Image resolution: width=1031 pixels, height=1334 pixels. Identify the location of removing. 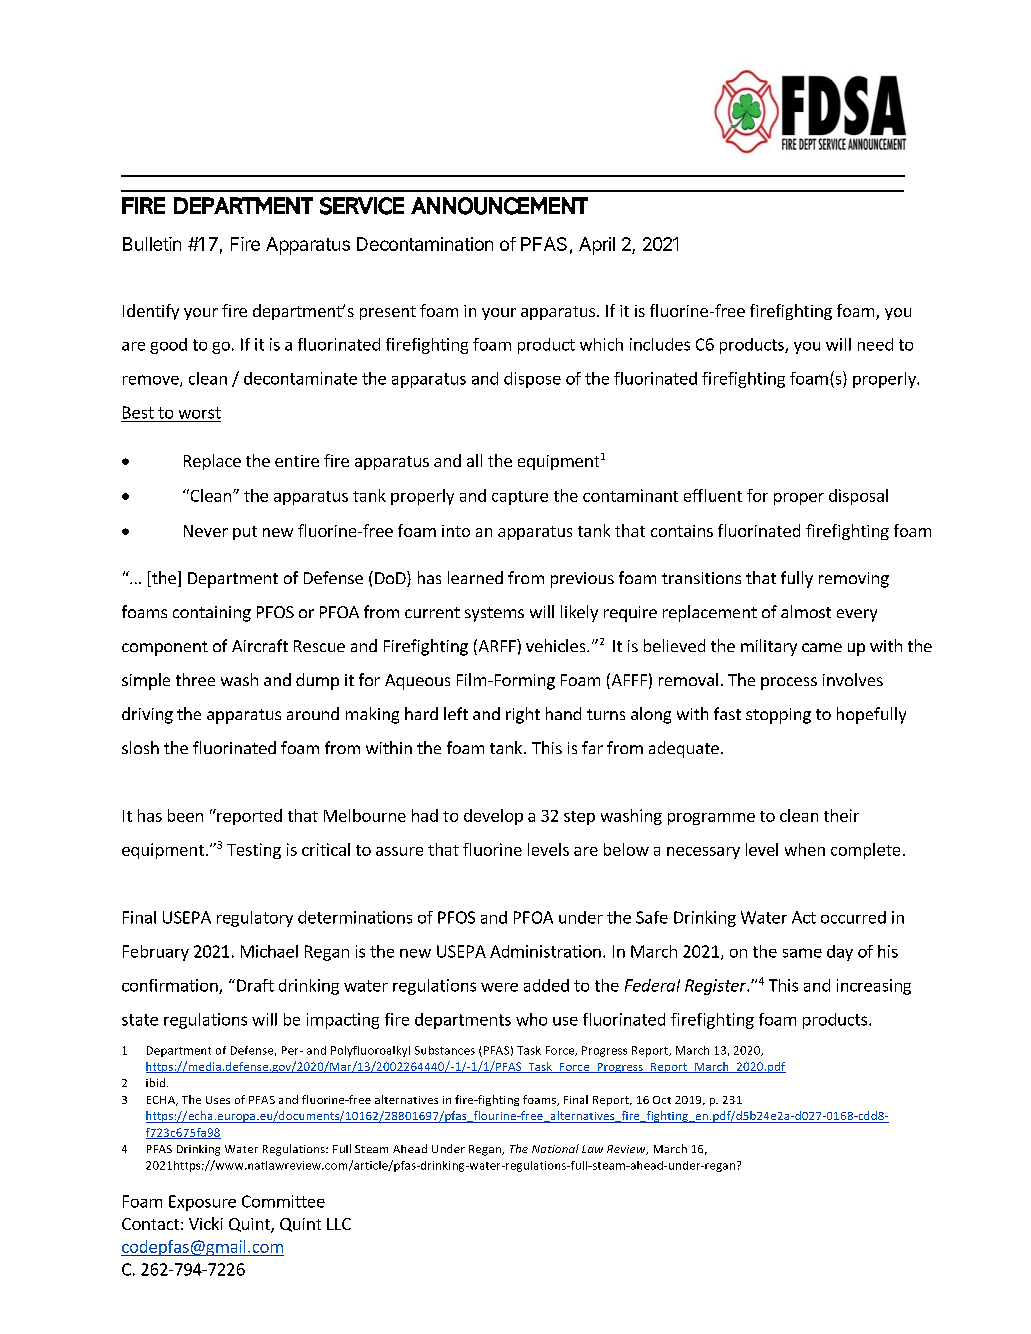
(854, 580).
